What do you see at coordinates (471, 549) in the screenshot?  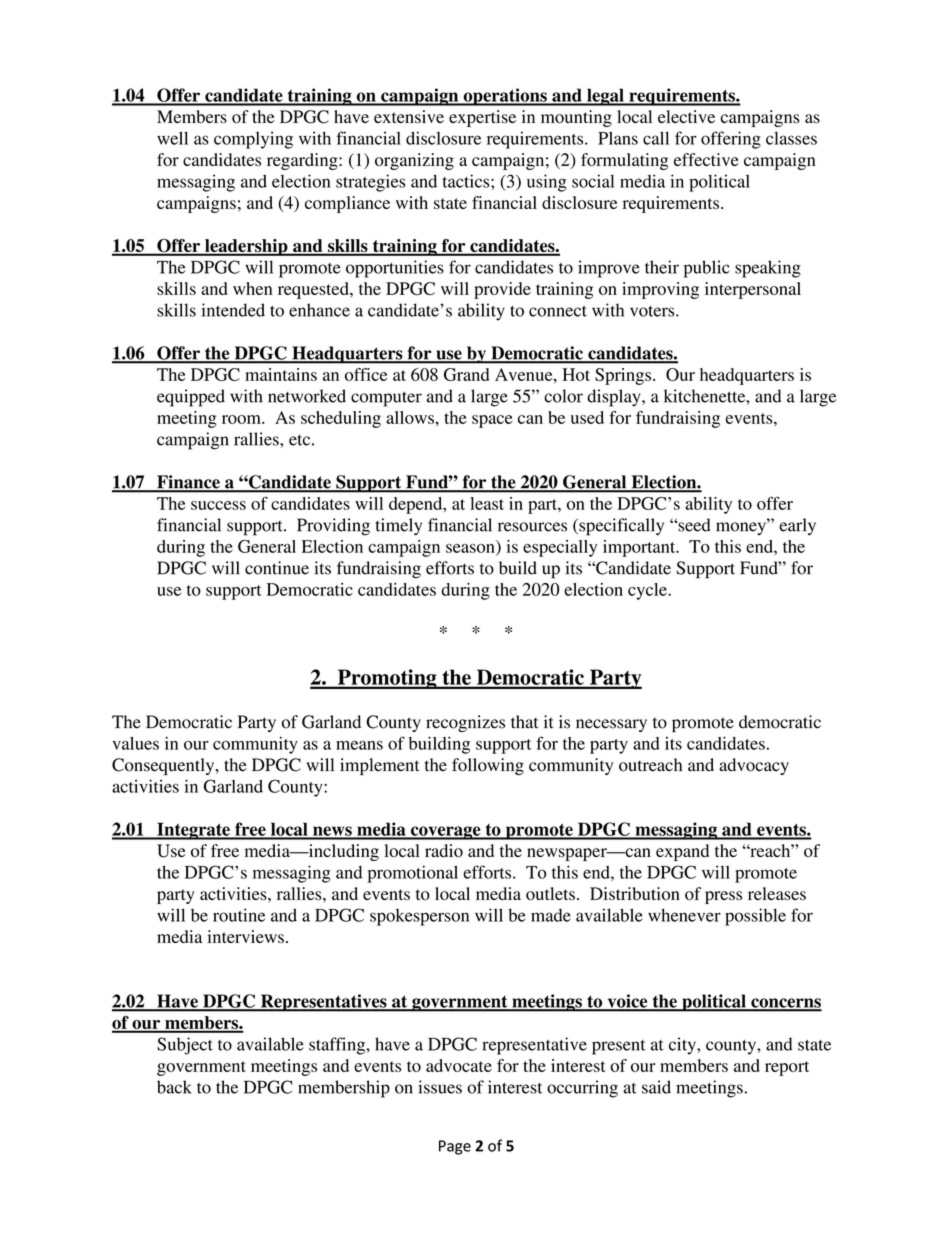 I see `season` at bounding box center [471, 549].
